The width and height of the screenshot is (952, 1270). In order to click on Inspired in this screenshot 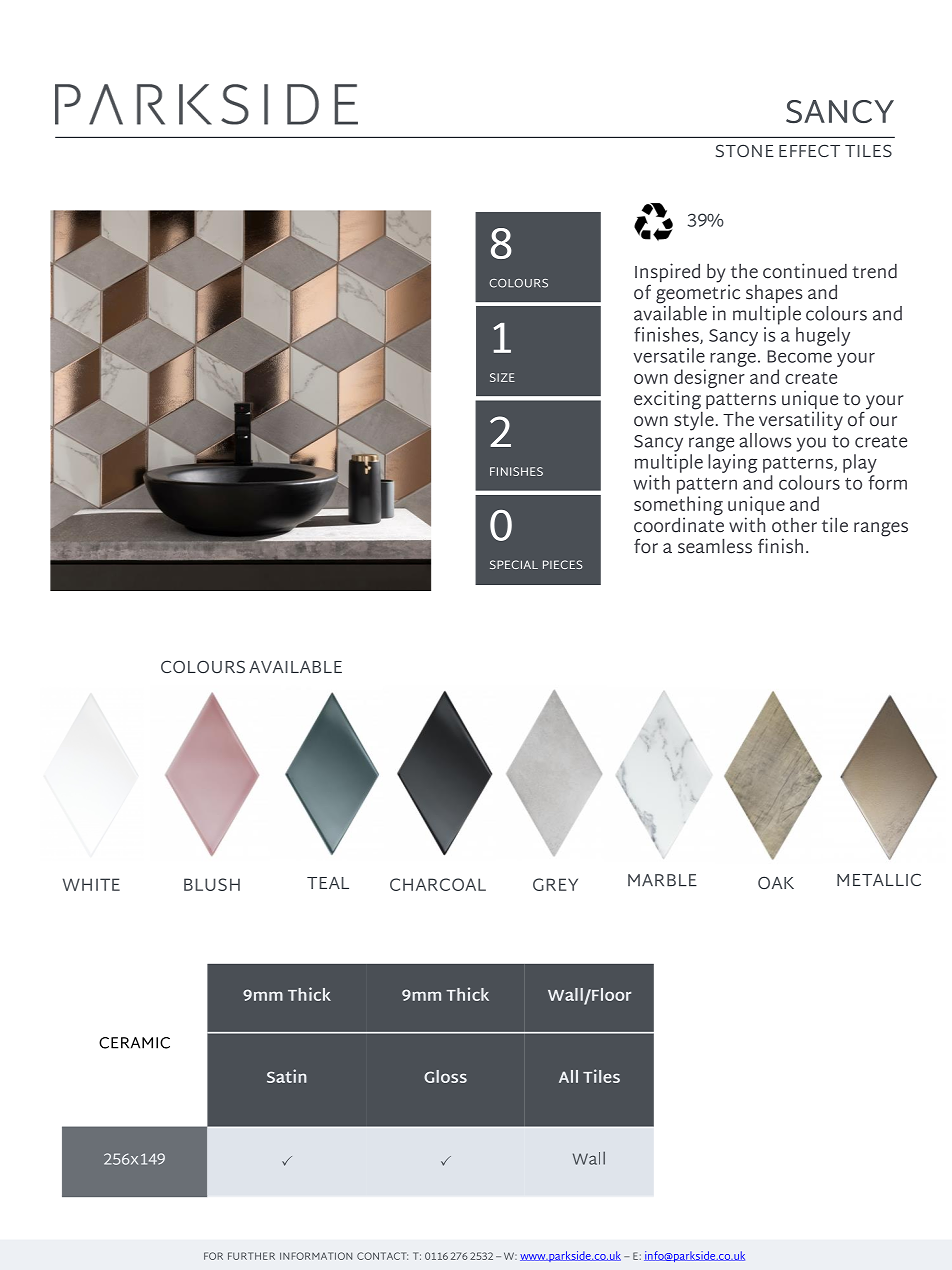, I will do `click(667, 274)`.
